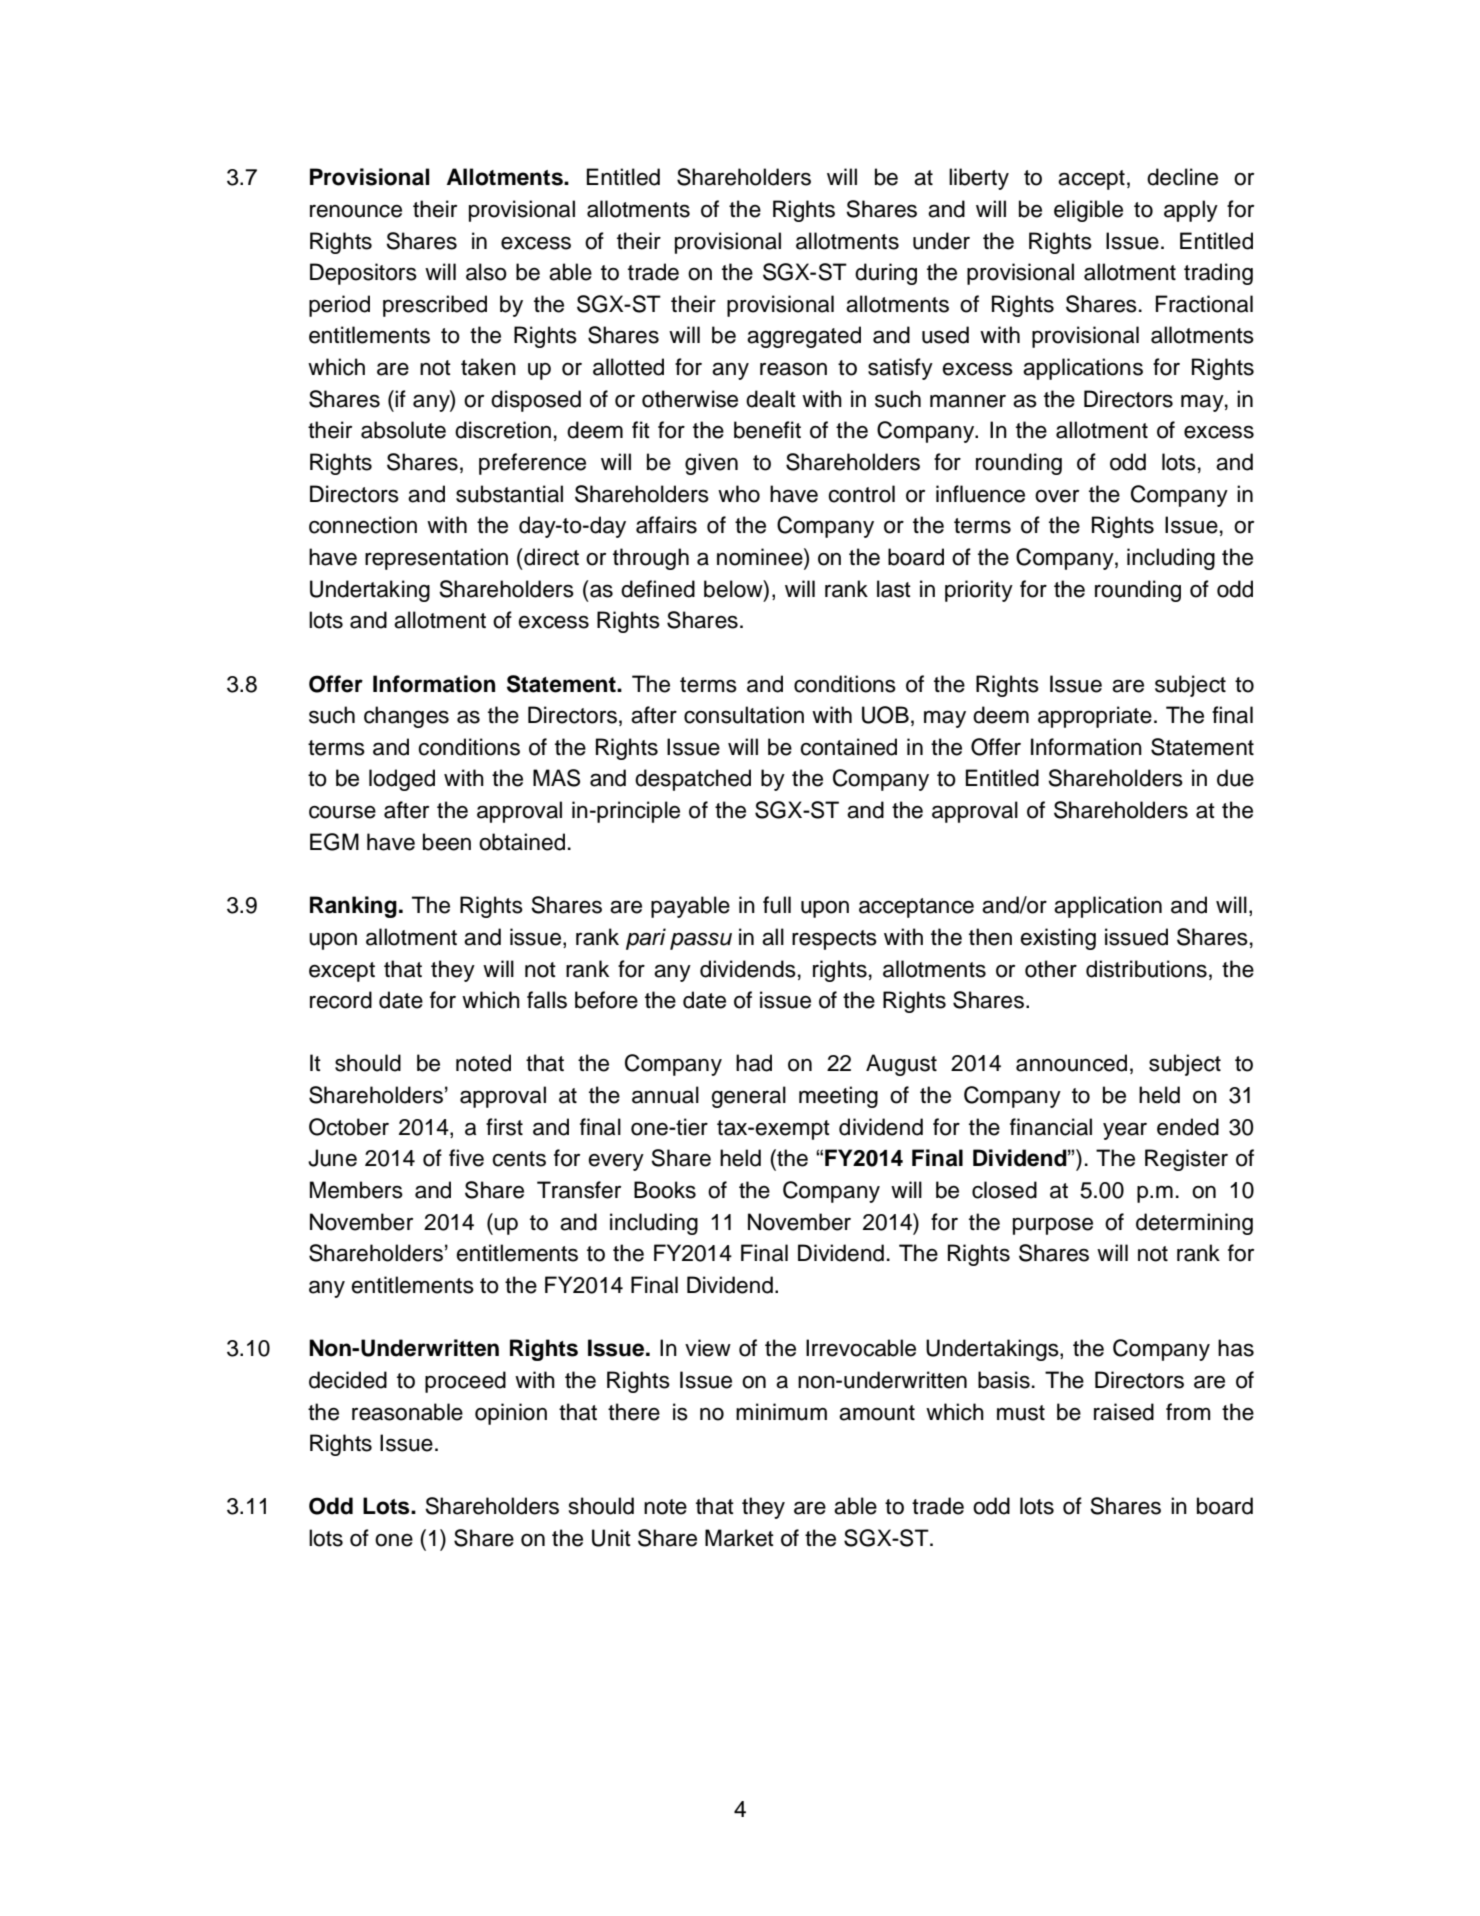  I want to click on eligible, so click(1088, 211).
